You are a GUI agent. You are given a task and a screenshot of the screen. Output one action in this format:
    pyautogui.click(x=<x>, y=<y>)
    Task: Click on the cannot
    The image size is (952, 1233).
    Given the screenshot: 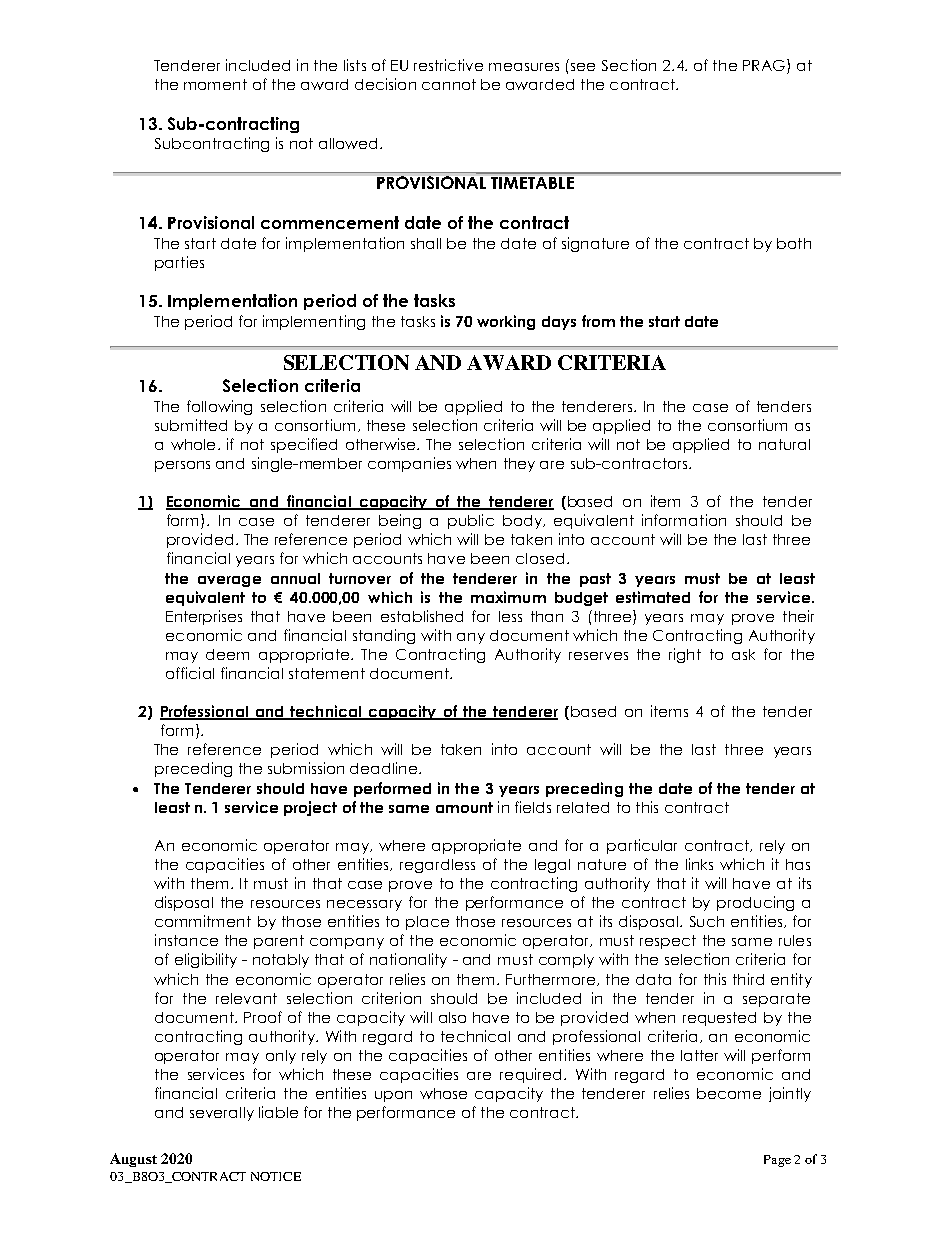 What is the action you would take?
    pyautogui.click(x=449, y=84)
